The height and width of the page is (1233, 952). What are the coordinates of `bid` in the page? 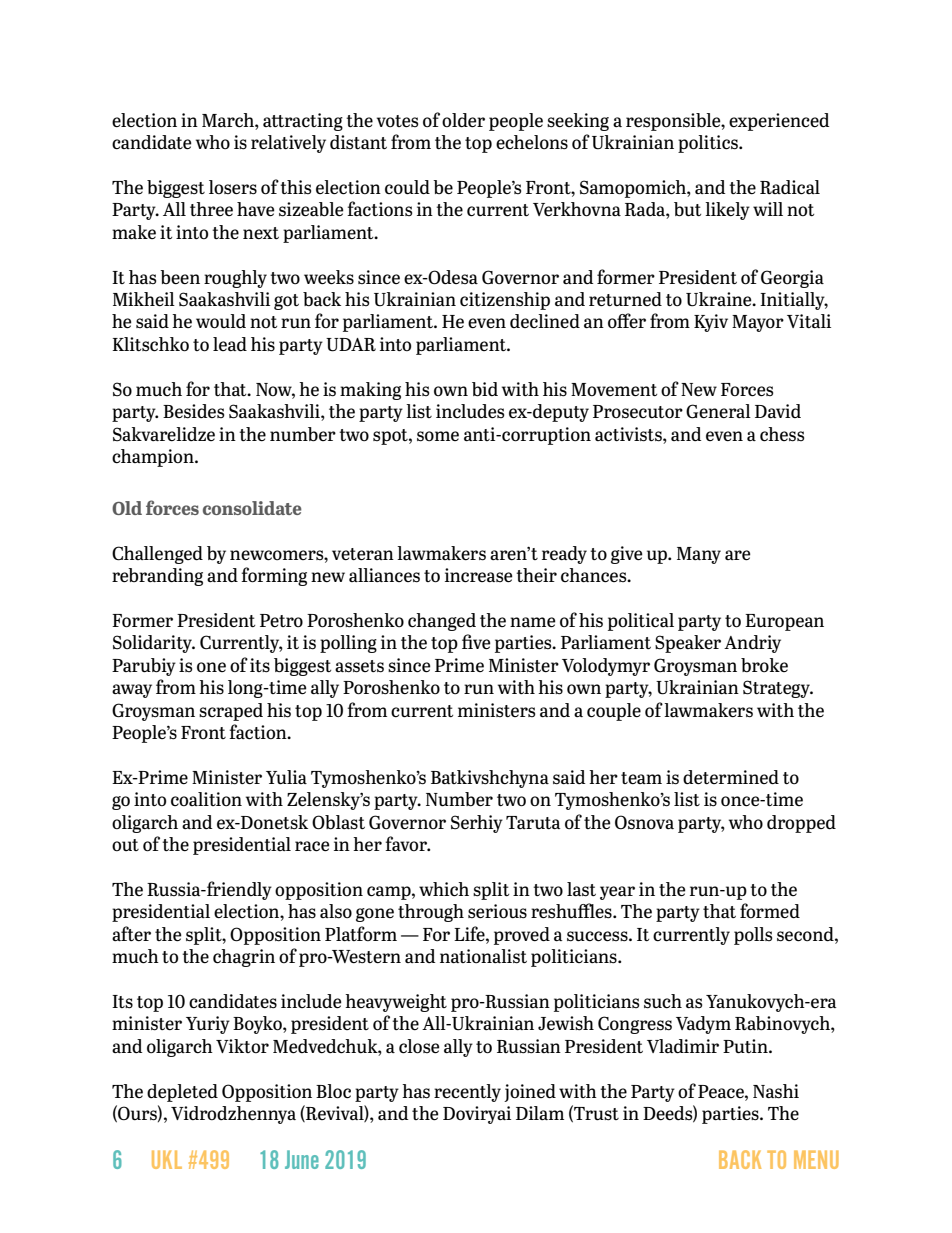 It's located at (485, 389).
